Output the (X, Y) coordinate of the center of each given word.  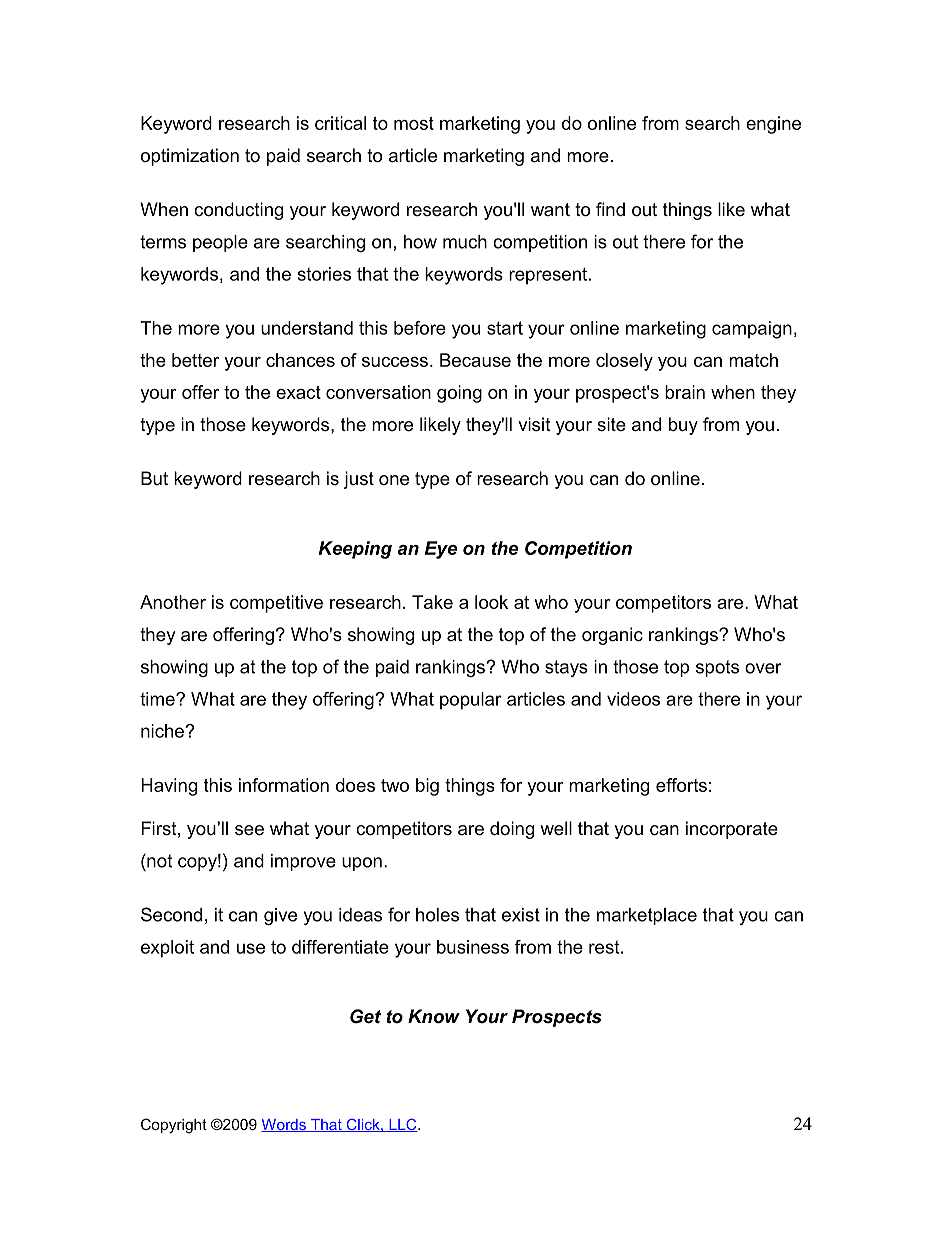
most (414, 123)
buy (683, 426)
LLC (403, 1125)
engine (773, 125)
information (284, 785)
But (154, 478)
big (427, 787)
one (394, 480)
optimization (190, 157)
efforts (681, 785)
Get (365, 1016)
